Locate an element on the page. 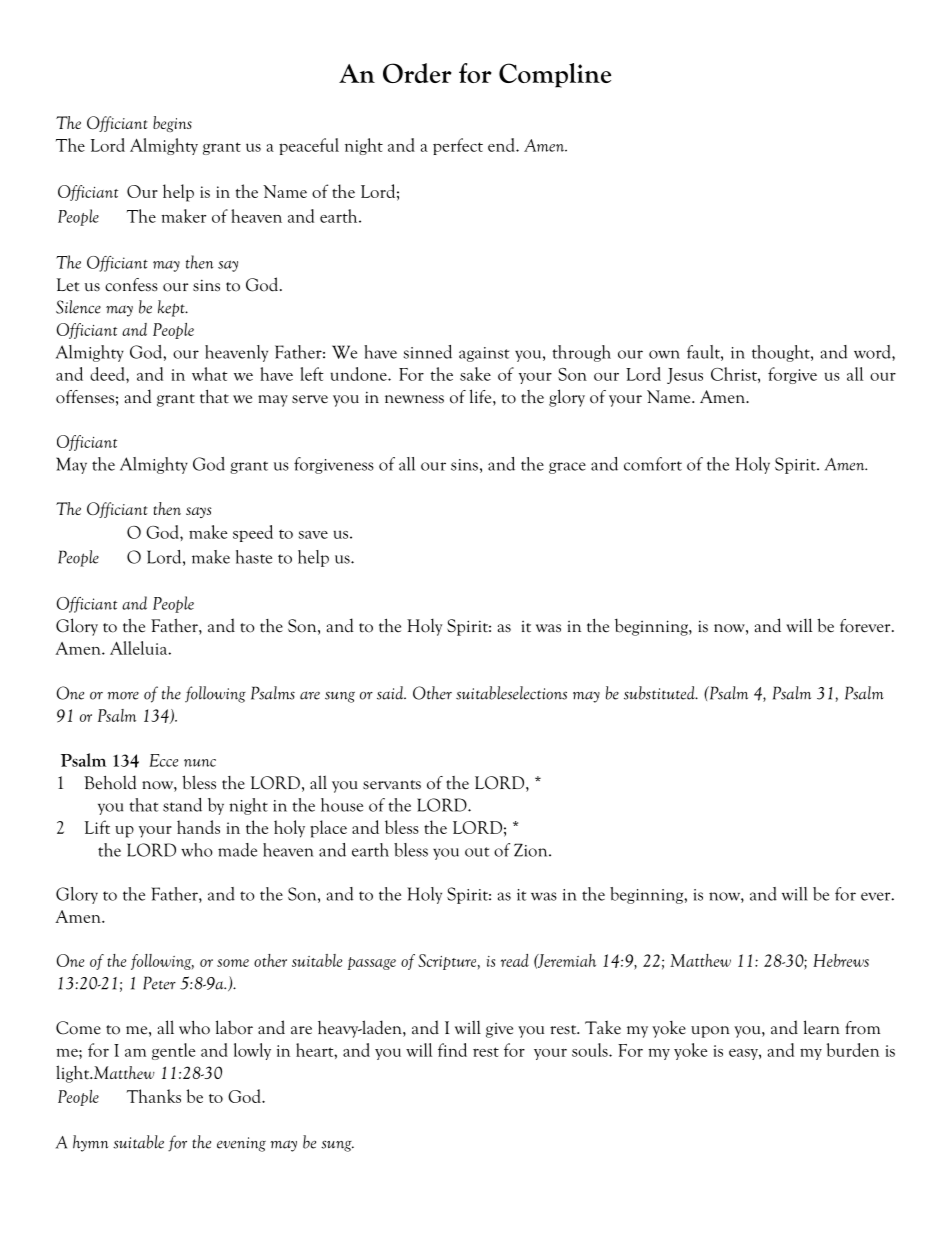  end is located at coordinates (502, 145).
